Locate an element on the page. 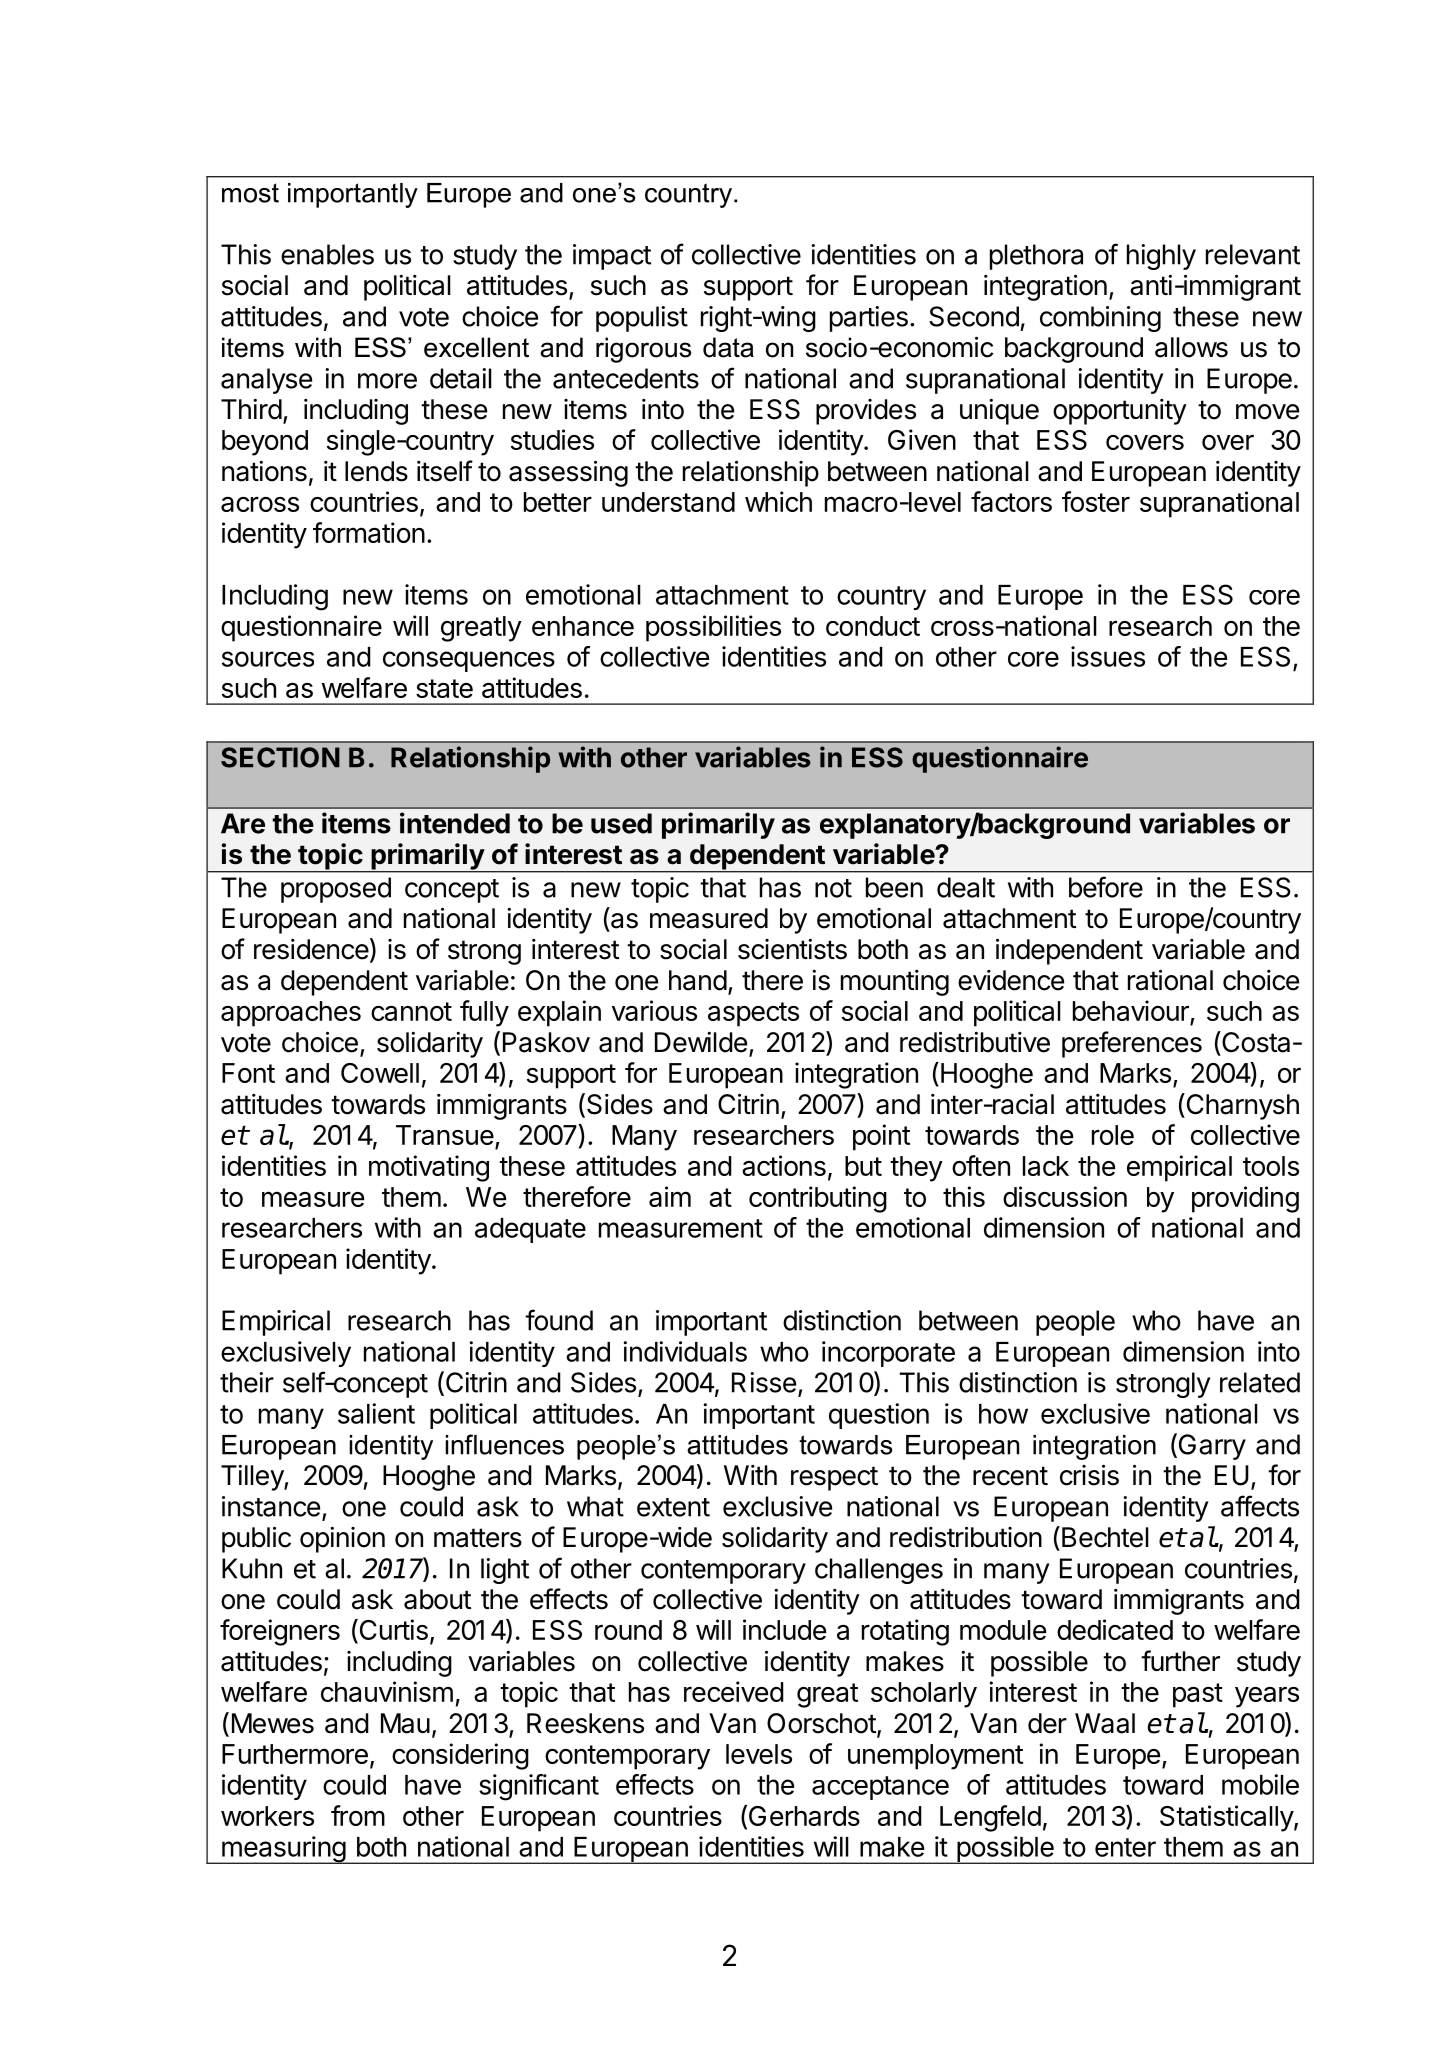 The width and height of the page is (1456, 2060). from is located at coordinates (358, 1815).
